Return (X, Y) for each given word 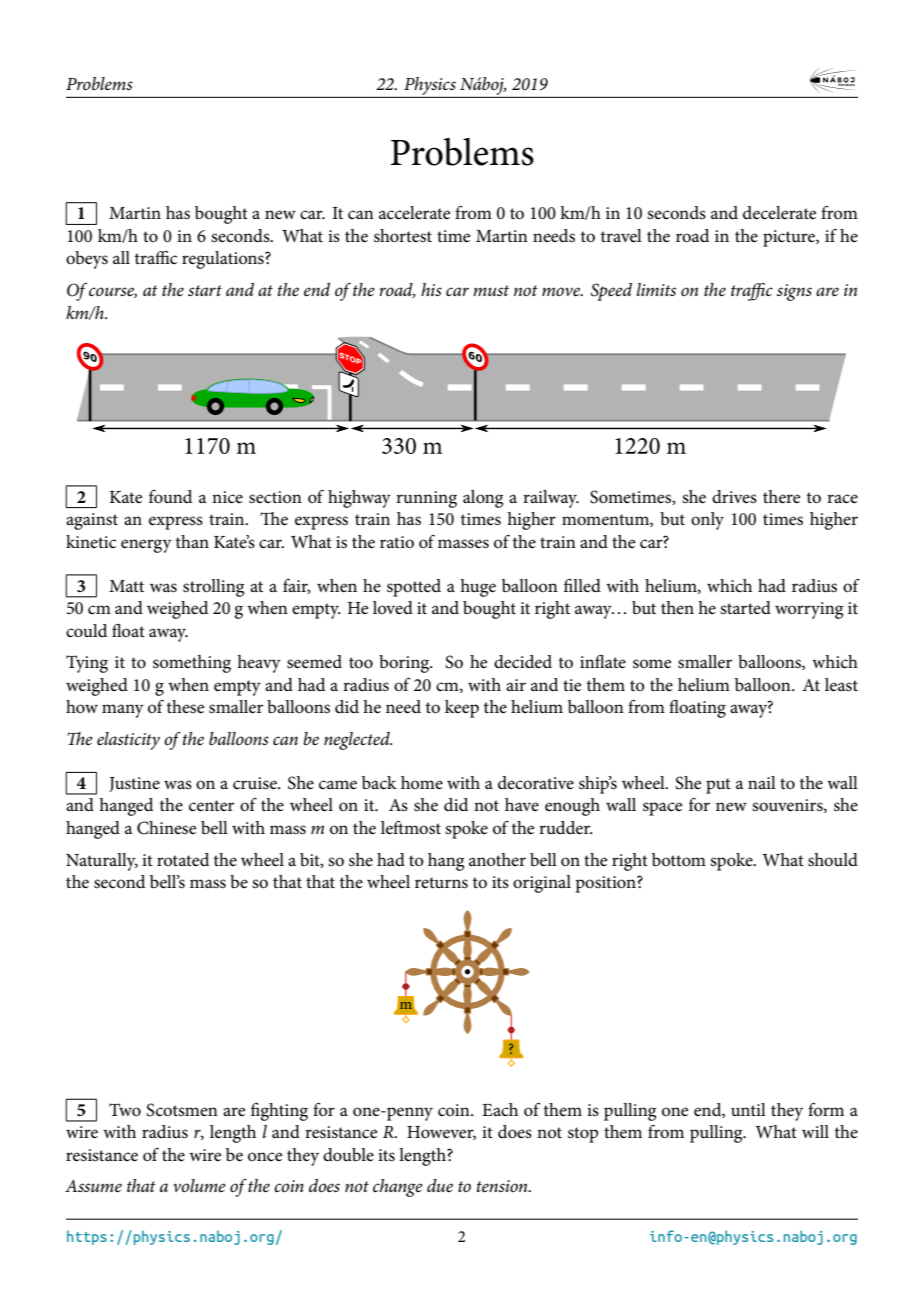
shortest (403, 236)
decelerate (779, 213)
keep (462, 709)
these (185, 707)
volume (199, 1185)
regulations (224, 260)
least (841, 685)
